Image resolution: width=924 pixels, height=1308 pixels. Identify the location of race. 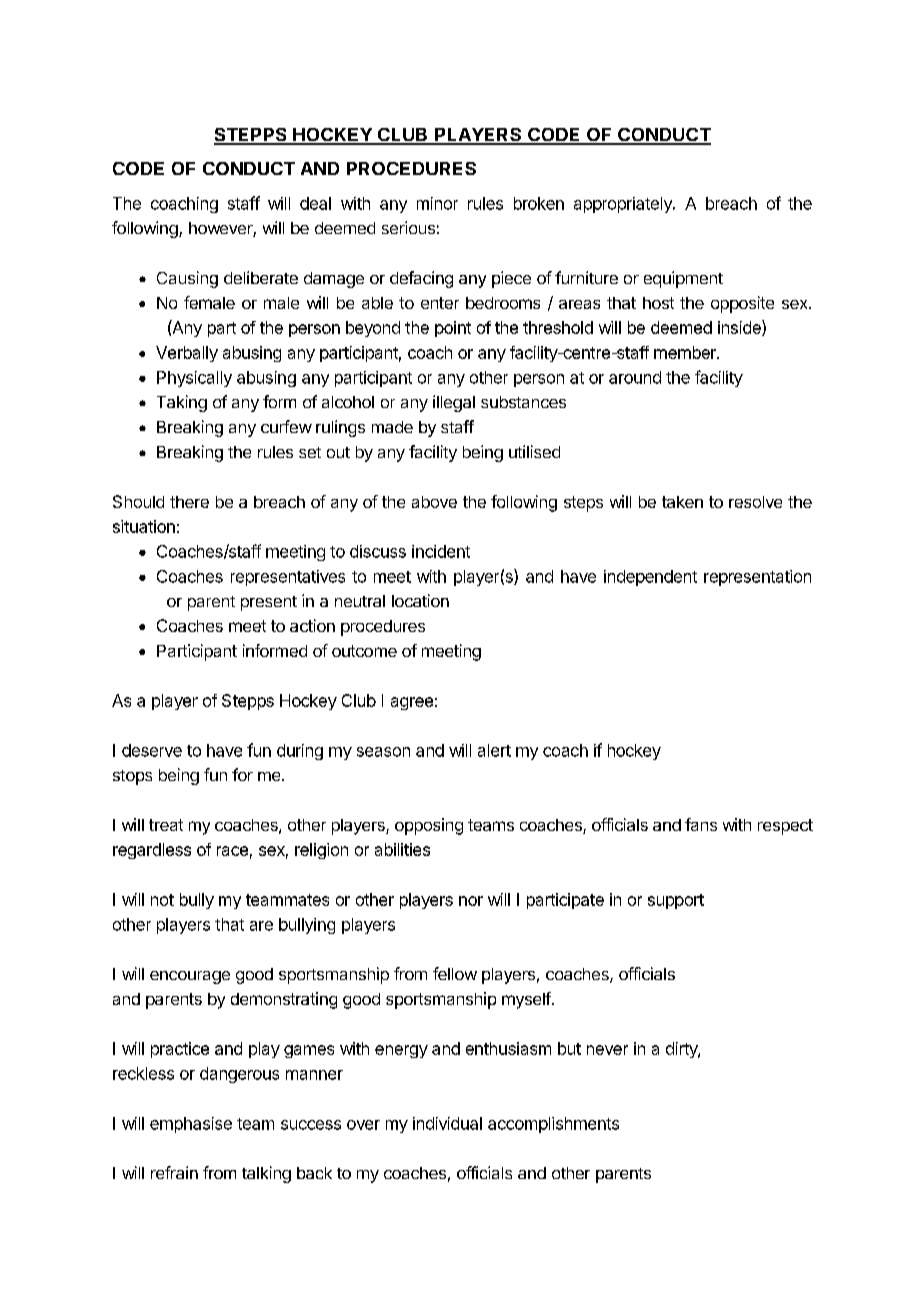
(232, 851).
